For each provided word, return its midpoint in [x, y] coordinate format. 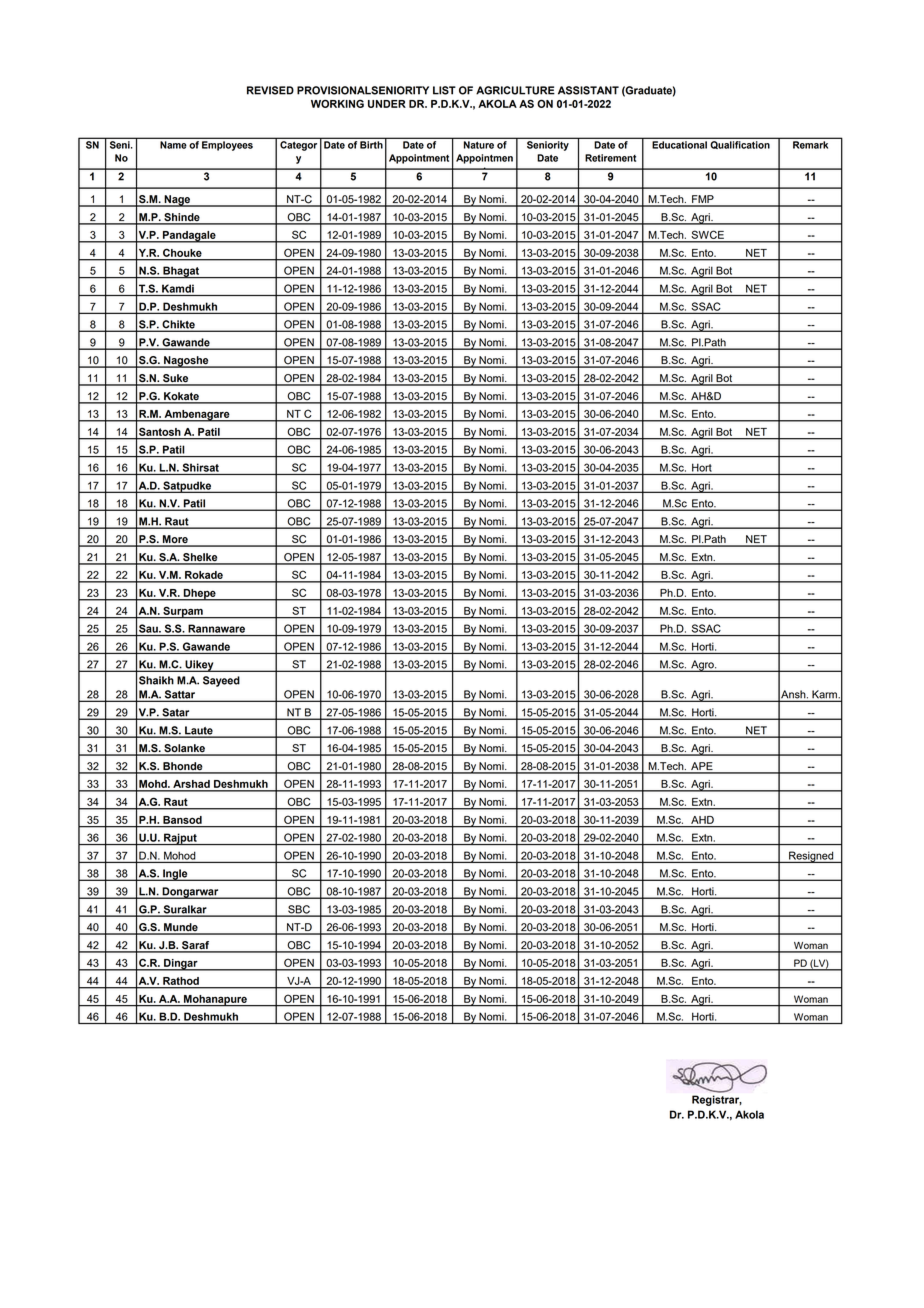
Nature [479, 145]
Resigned [811, 857]
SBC [299, 910]
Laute [199, 731]
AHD [702, 820]
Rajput [180, 839]
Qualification [740, 145]
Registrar [717, 1100]
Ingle [175, 875]
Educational [680, 145]
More [175, 540]
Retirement [610, 158]
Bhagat [181, 272]
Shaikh [156, 680]
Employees [227, 146]
